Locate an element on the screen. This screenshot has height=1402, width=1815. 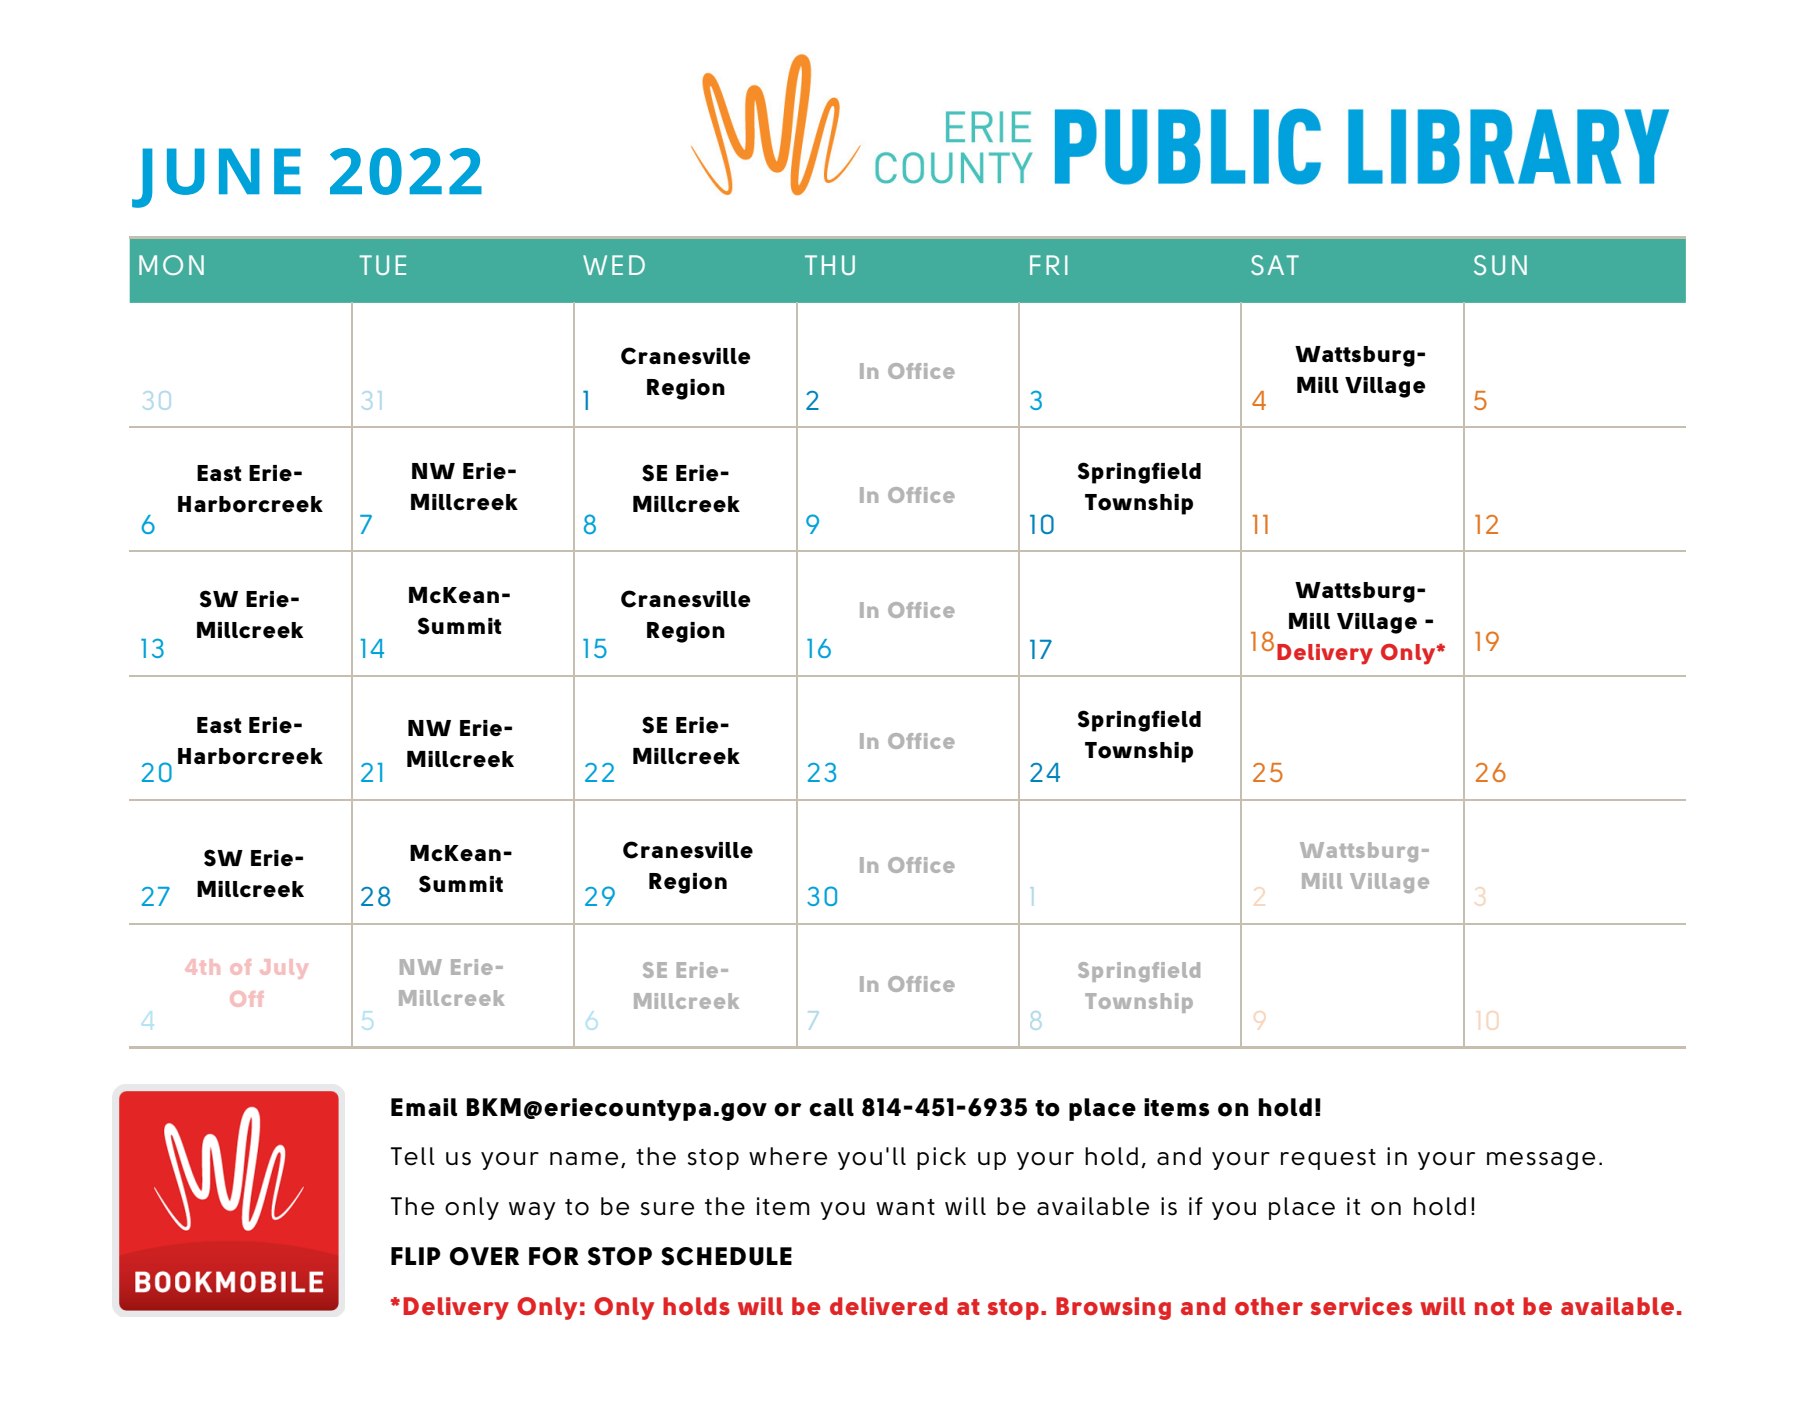
TUE is located at coordinates (383, 265).
